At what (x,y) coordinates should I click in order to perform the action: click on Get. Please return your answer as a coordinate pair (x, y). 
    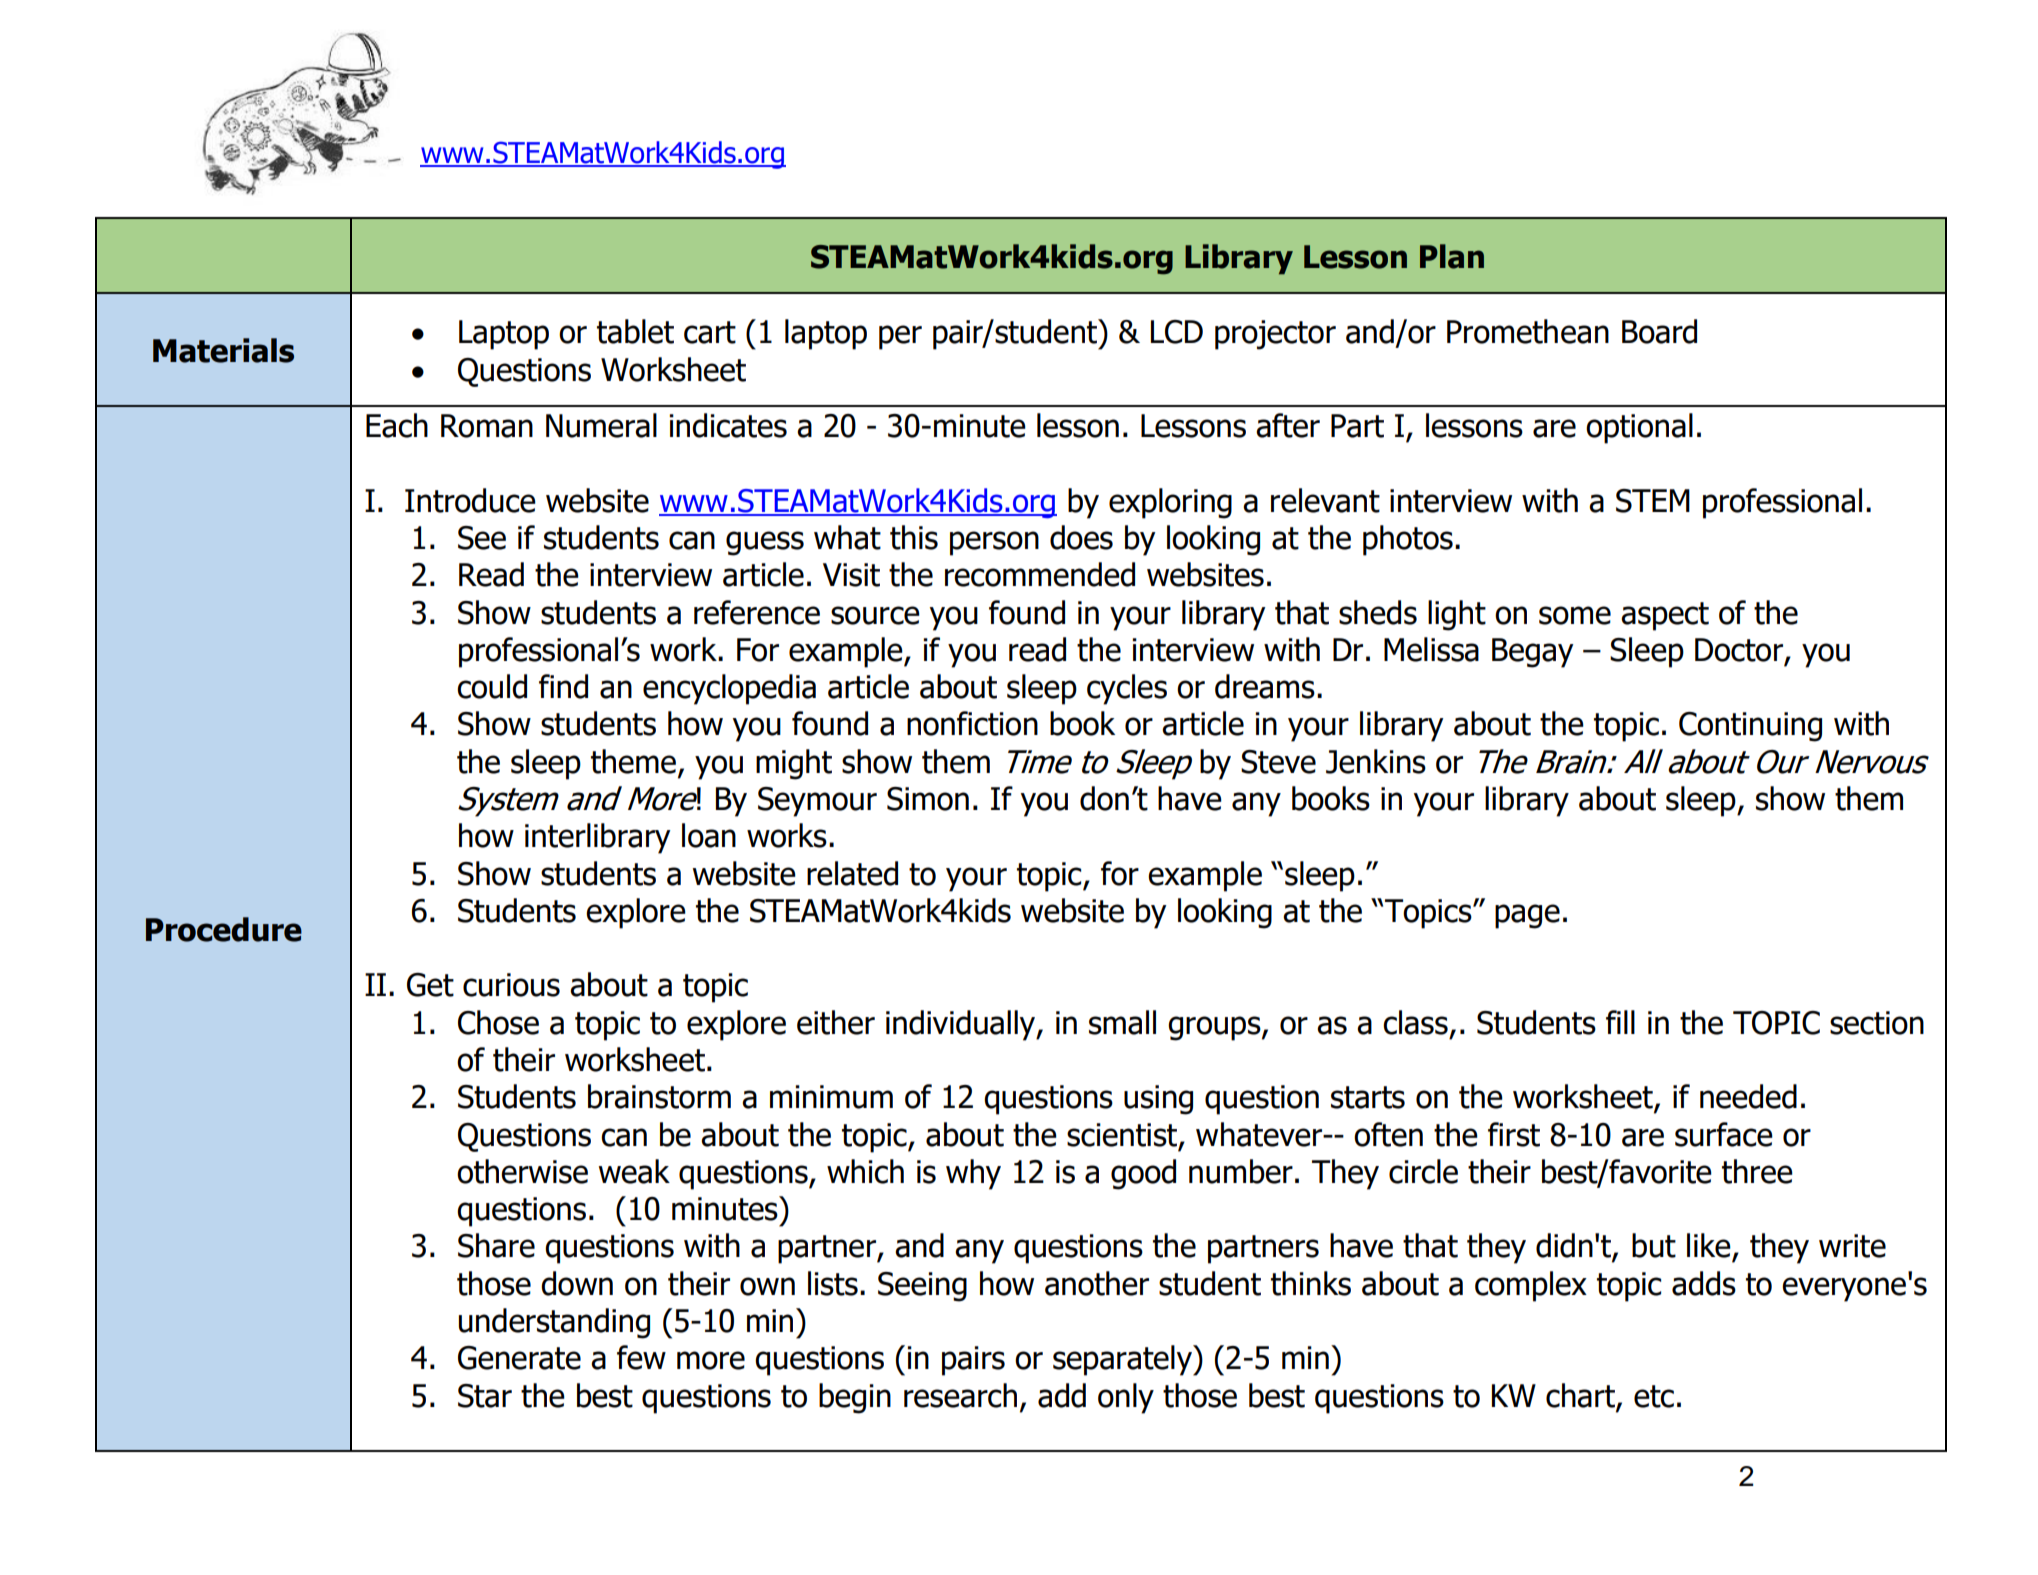
    Looking at the image, I should click on (430, 985).
